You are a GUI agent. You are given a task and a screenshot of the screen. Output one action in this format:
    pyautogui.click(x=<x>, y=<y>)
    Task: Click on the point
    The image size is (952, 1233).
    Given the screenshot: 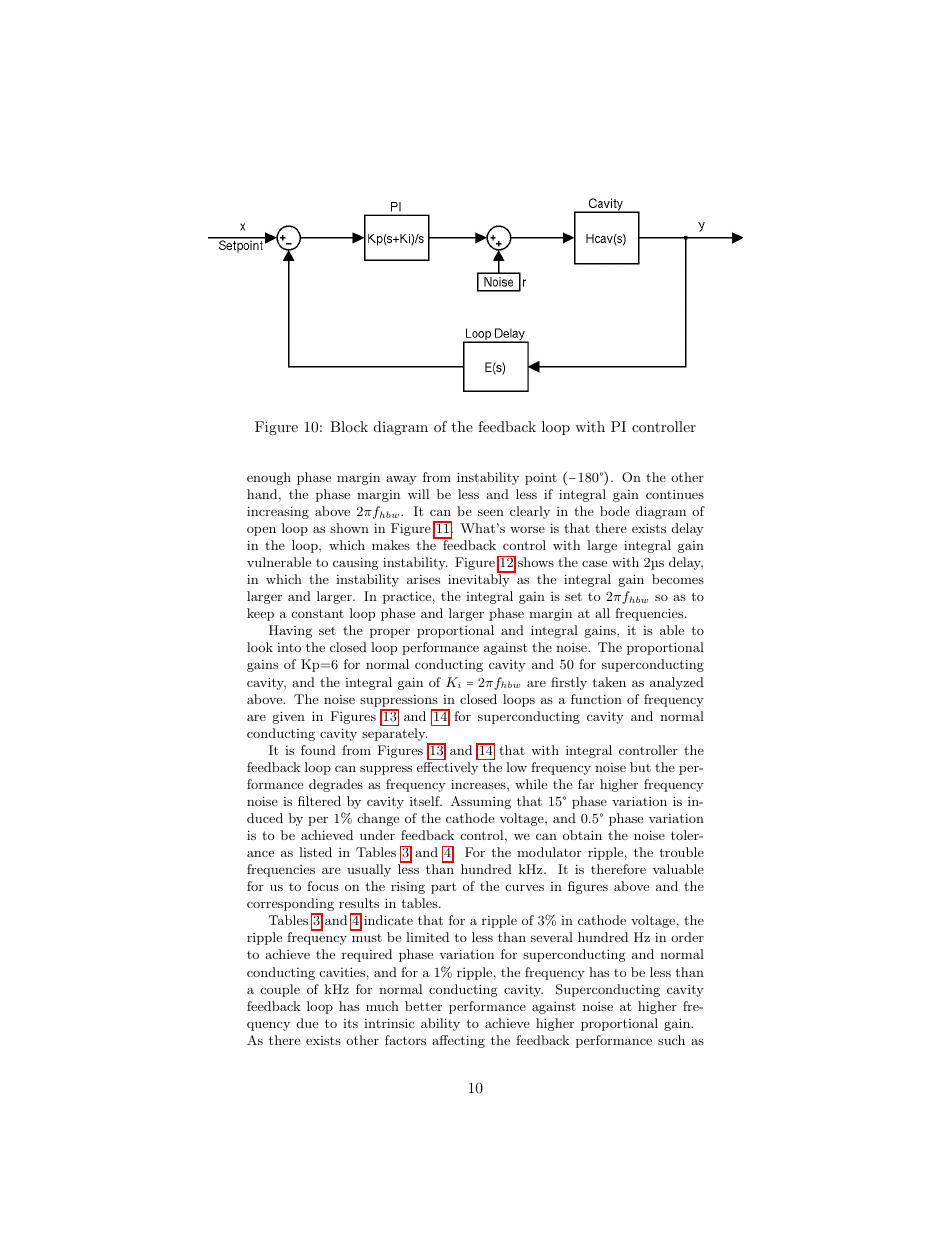 What is the action you would take?
    pyautogui.click(x=541, y=479)
